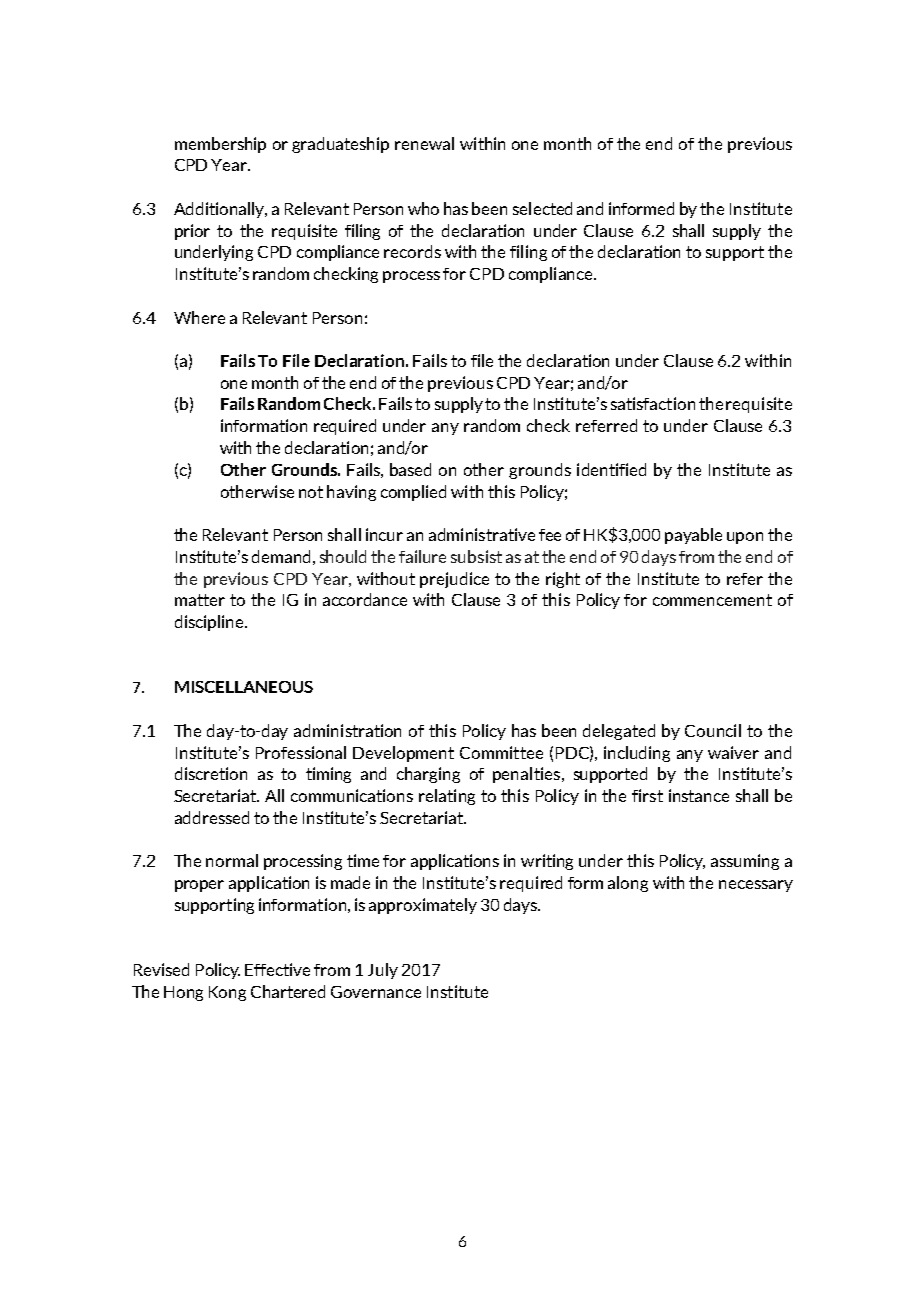 This page has height=1308, width=924. Describe the element at coordinates (383, 971) in the page. I see `July` at that location.
